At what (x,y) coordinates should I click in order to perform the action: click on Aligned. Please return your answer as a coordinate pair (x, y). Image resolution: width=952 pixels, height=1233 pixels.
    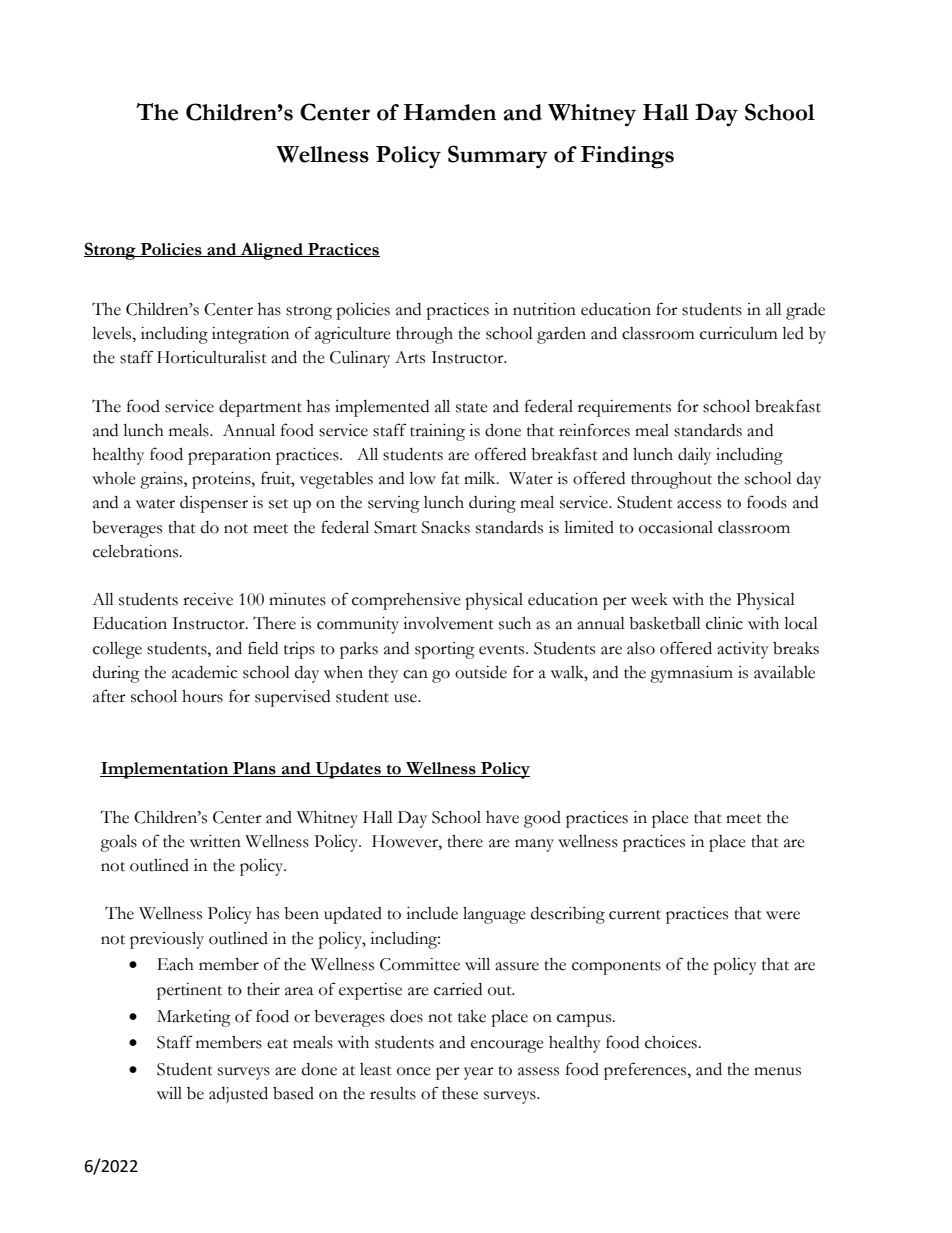
    Looking at the image, I should click on (271, 251).
